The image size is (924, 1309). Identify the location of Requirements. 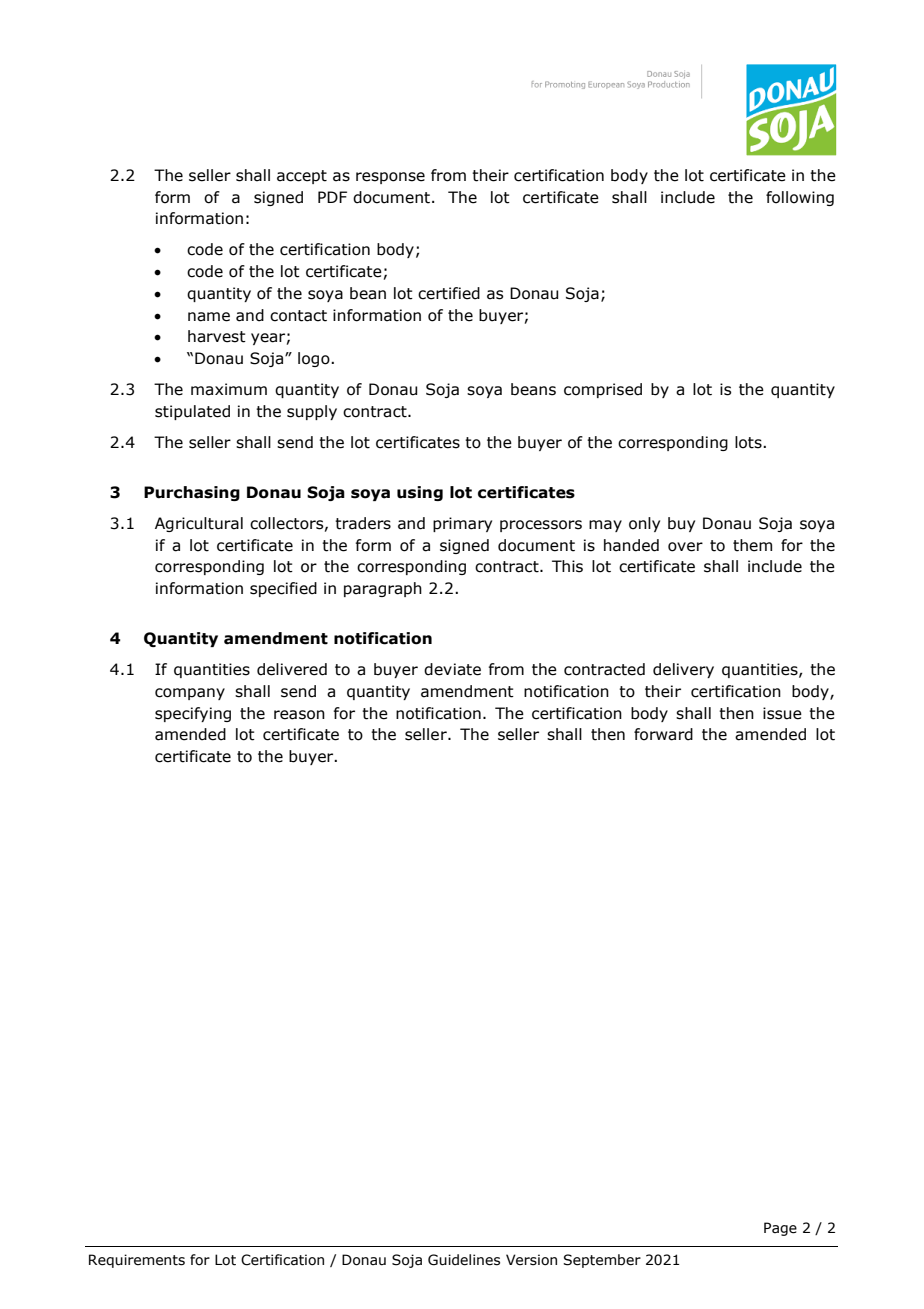
(137, 1261).
